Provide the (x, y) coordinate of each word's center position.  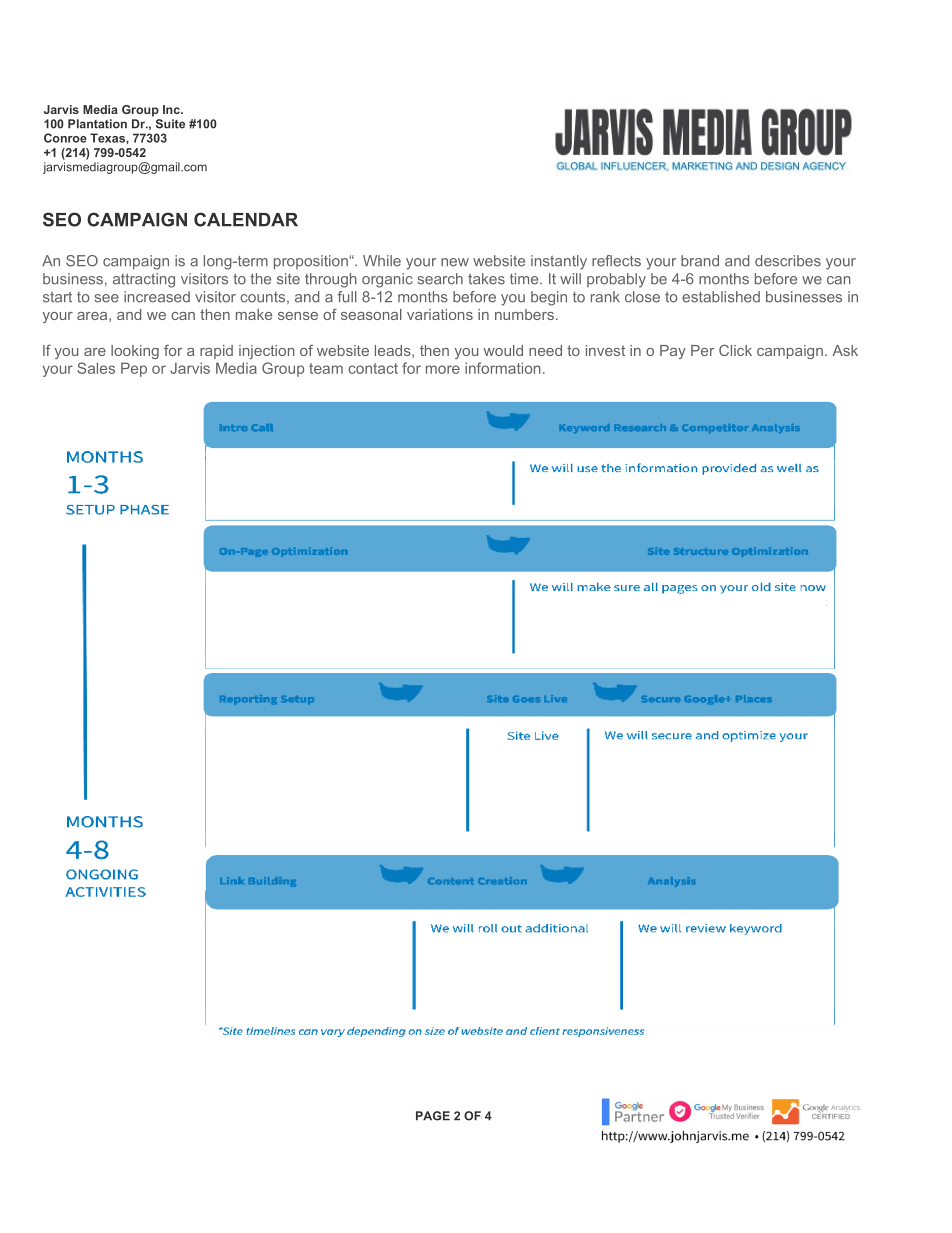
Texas (108, 138)
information (503, 368)
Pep (134, 369)
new (455, 262)
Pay (673, 352)
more (443, 369)
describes (788, 261)
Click (735, 350)
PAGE (433, 1116)
